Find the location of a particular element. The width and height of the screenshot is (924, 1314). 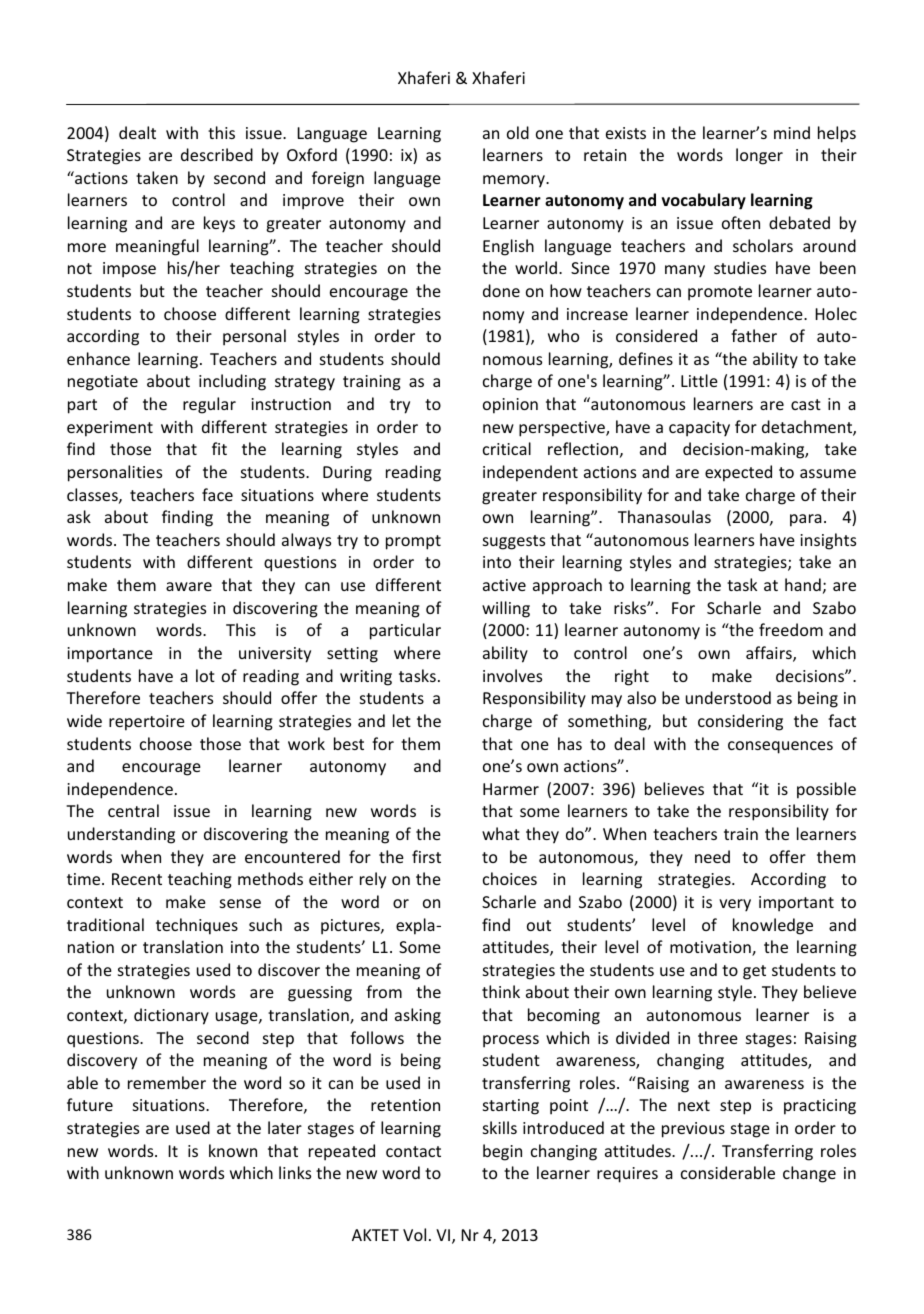

including is located at coordinates (232, 382).
